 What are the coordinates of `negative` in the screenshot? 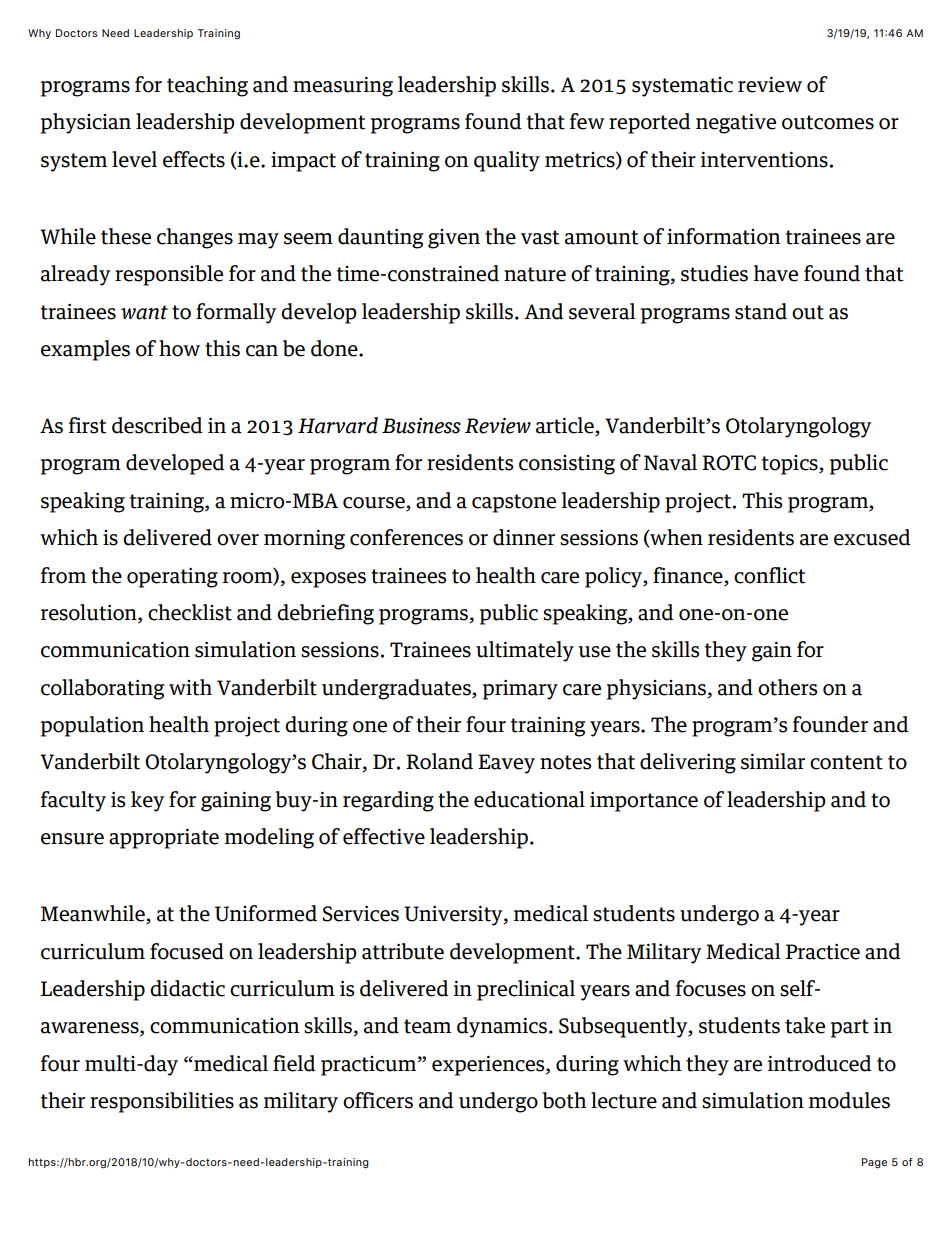 It's located at (736, 124).
